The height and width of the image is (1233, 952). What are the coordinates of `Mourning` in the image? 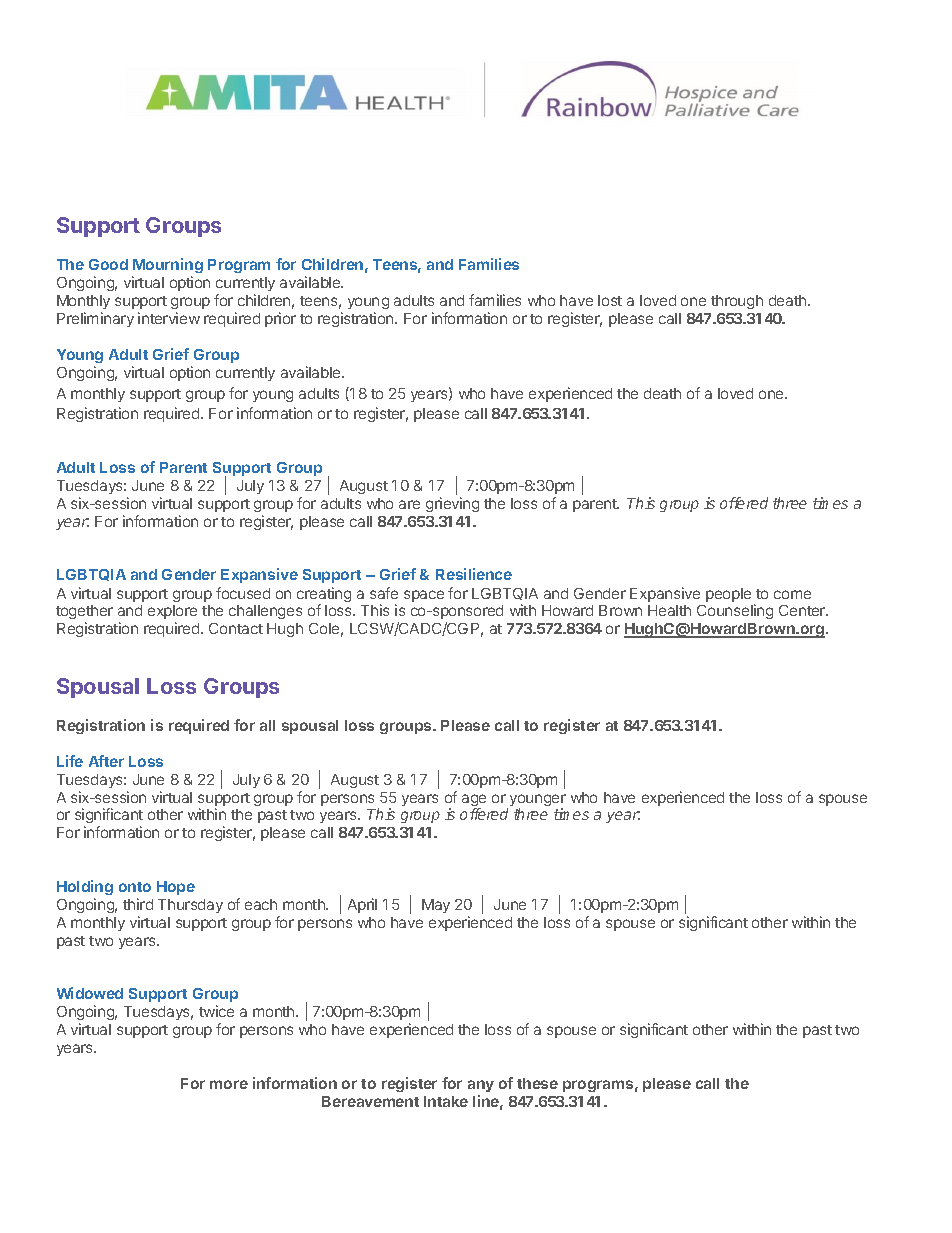 It's located at (167, 267).
